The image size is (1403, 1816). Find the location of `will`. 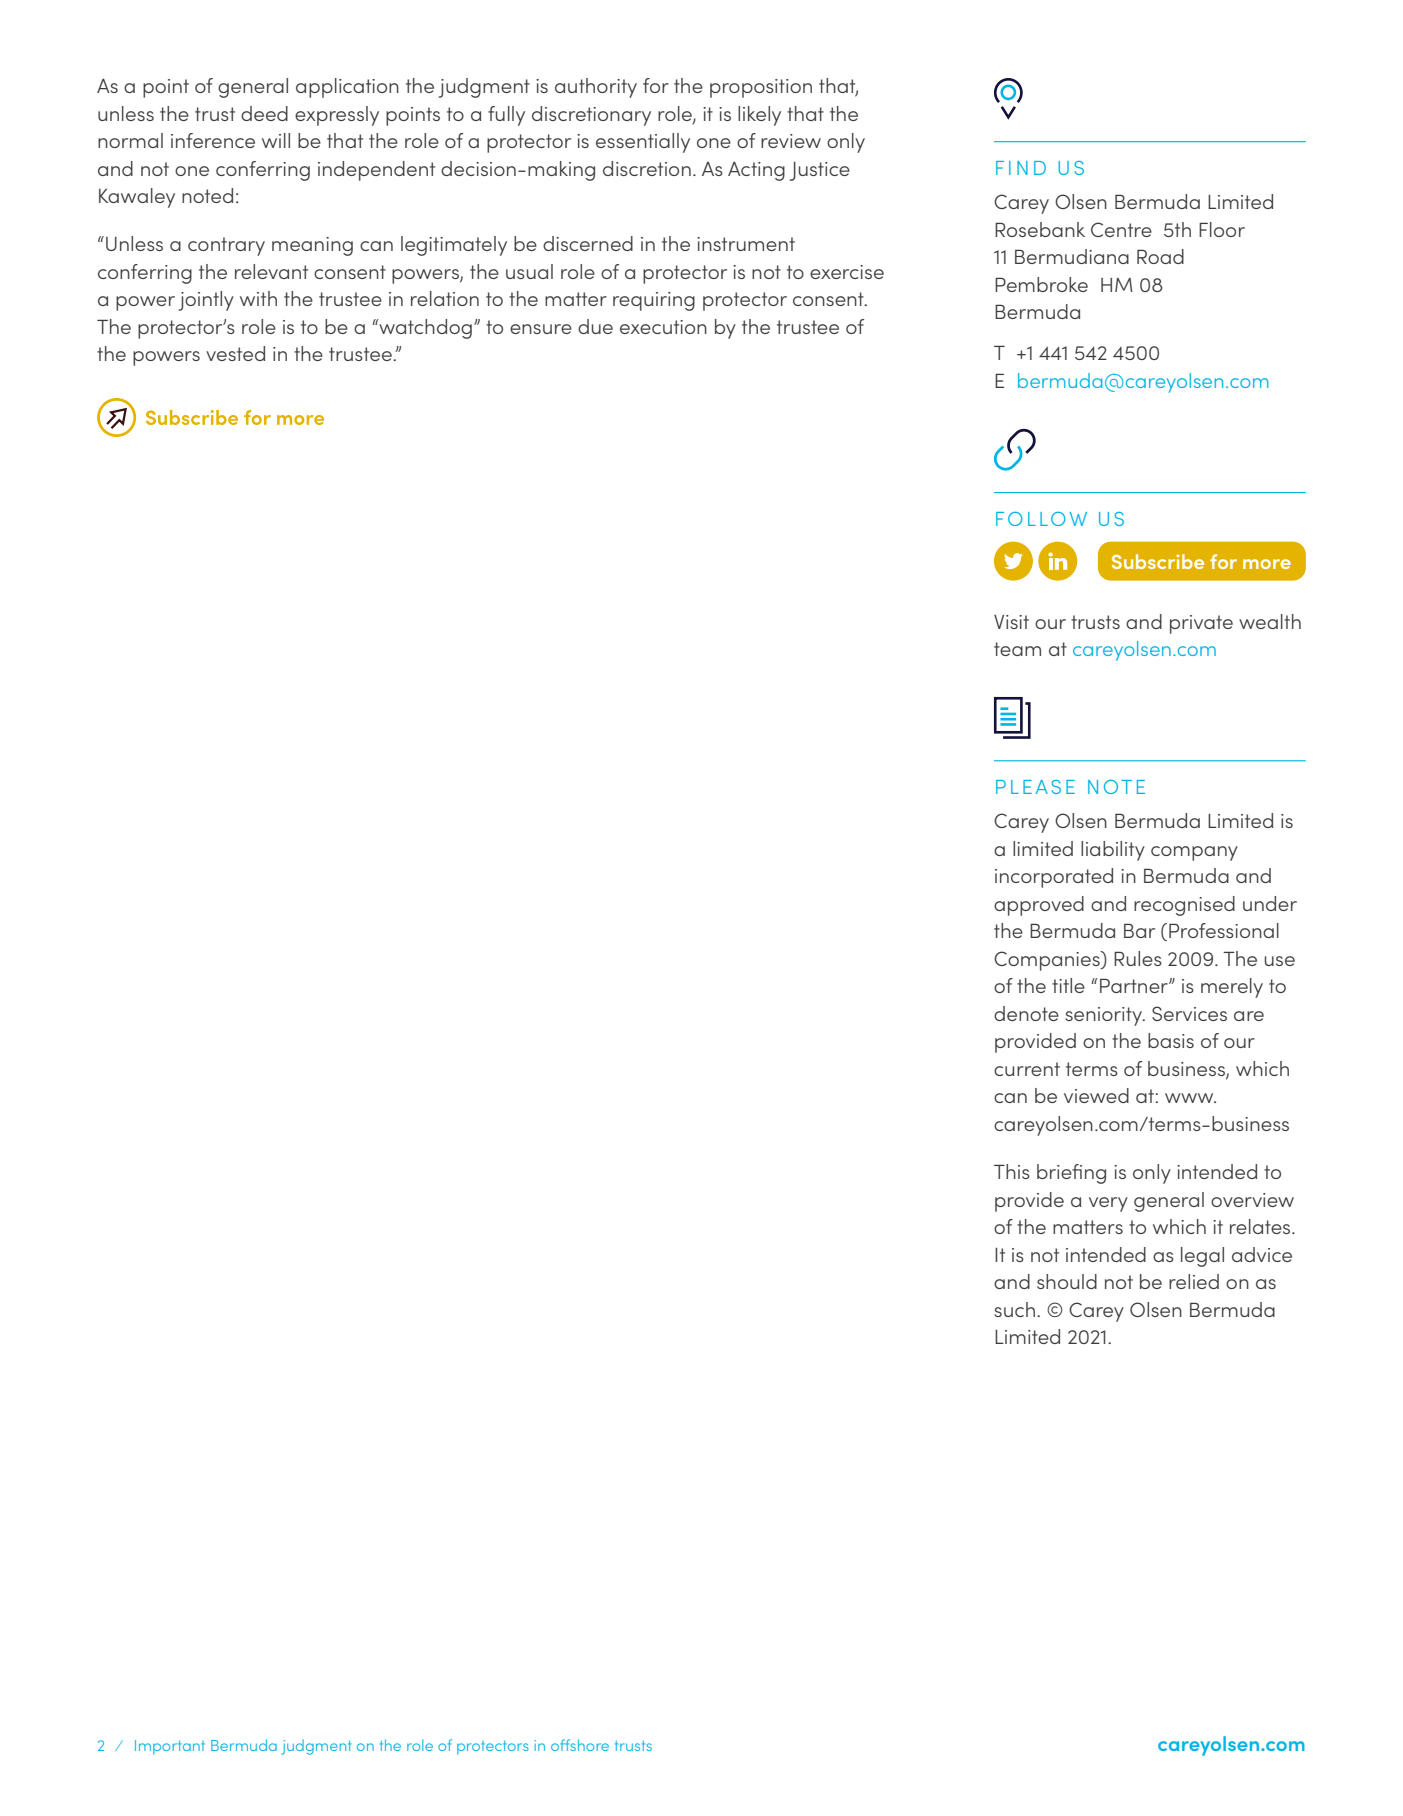

will is located at coordinates (276, 140).
